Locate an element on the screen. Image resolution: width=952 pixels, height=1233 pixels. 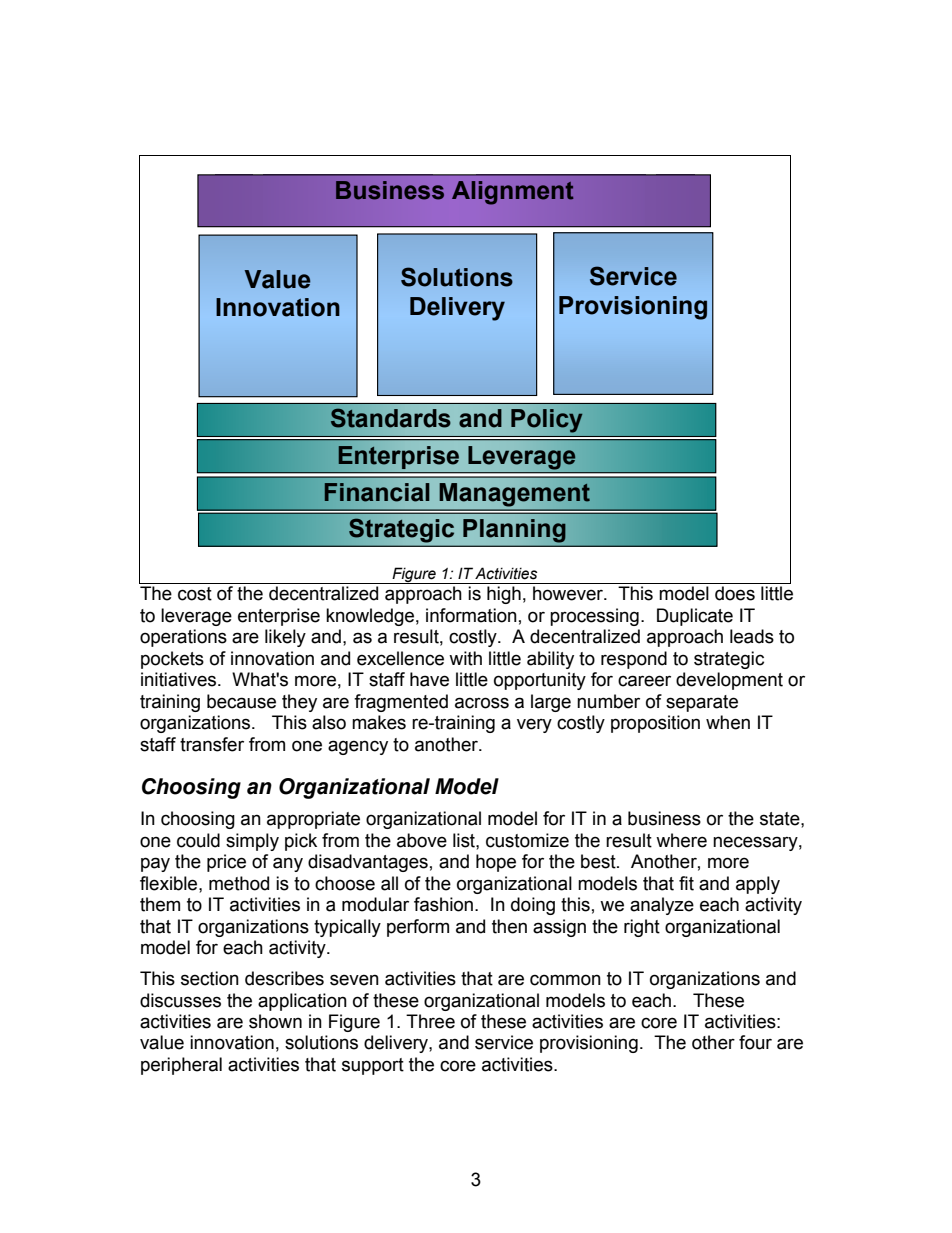
Three is located at coordinates (430, 1021).
